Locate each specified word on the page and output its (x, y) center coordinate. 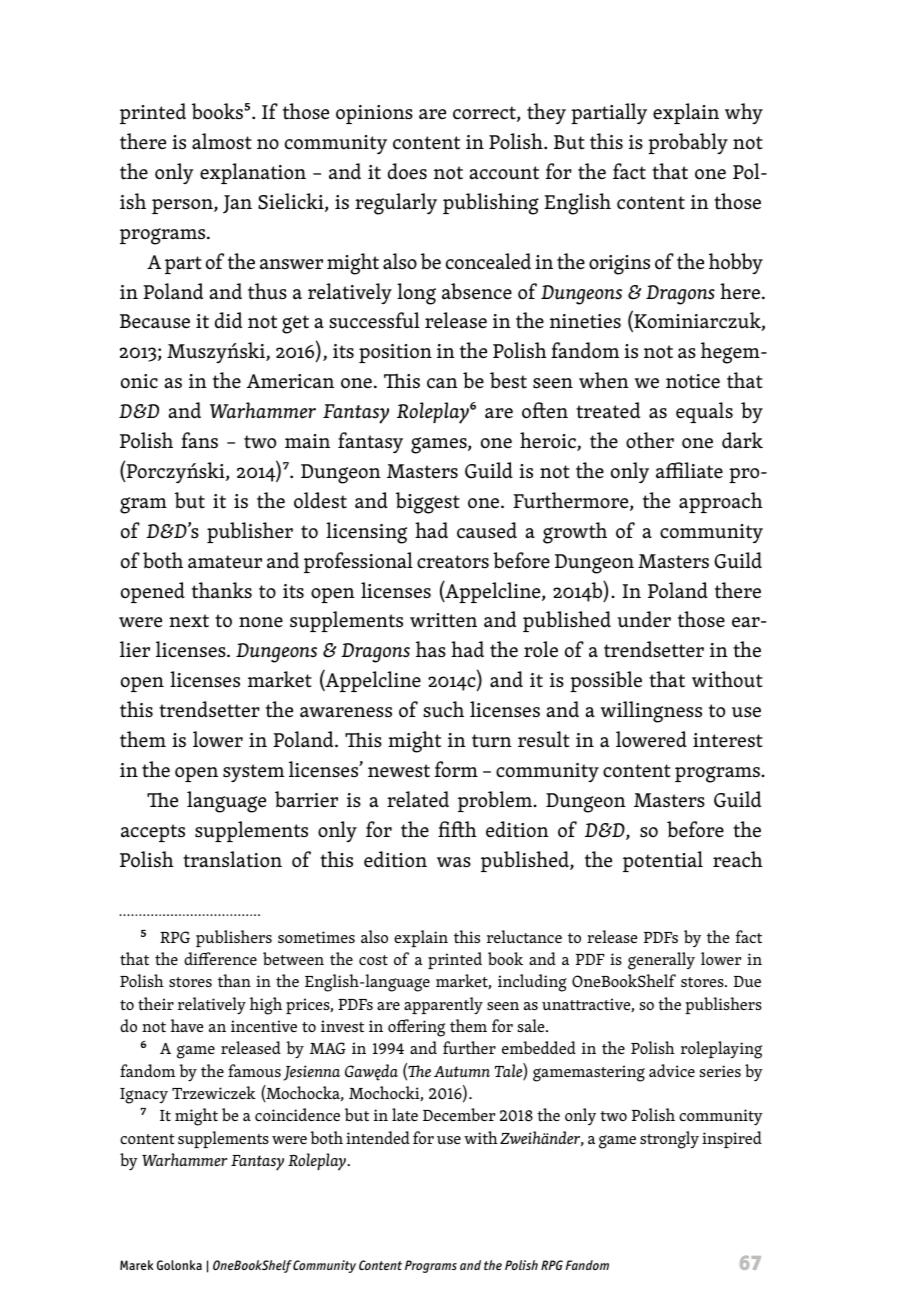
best (508, 380)
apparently (443, 1005)
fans (199, 440)
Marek (136, 1265)
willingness (651, 712)
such (443, 709)
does (407, 171)
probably (688, 143)
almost (222, 141)
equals (704, 412)
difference (220, 958)
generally (661, 961)
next (189, 621)
